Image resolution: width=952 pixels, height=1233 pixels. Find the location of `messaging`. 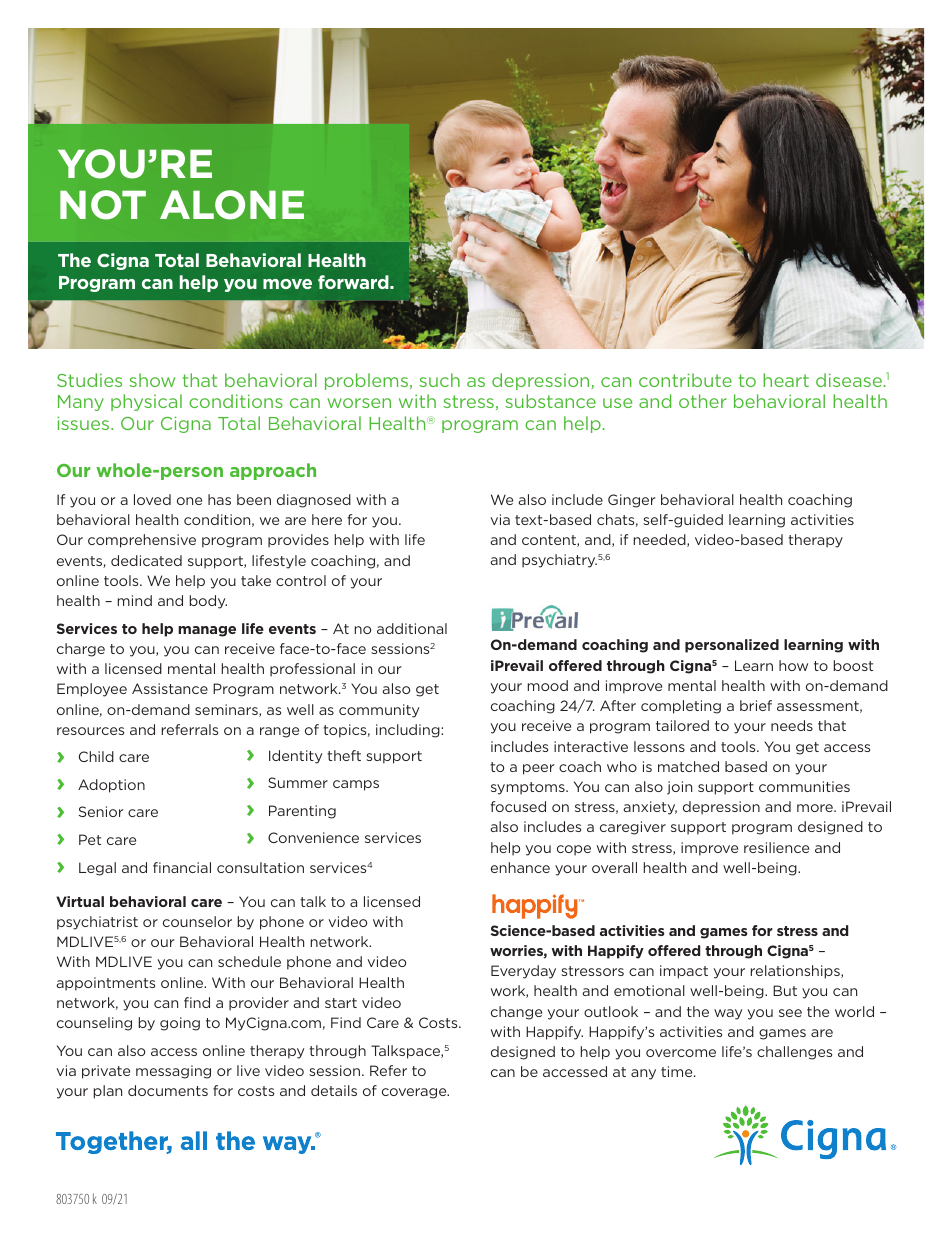

messaging is located at coordinates (173, 1072).
